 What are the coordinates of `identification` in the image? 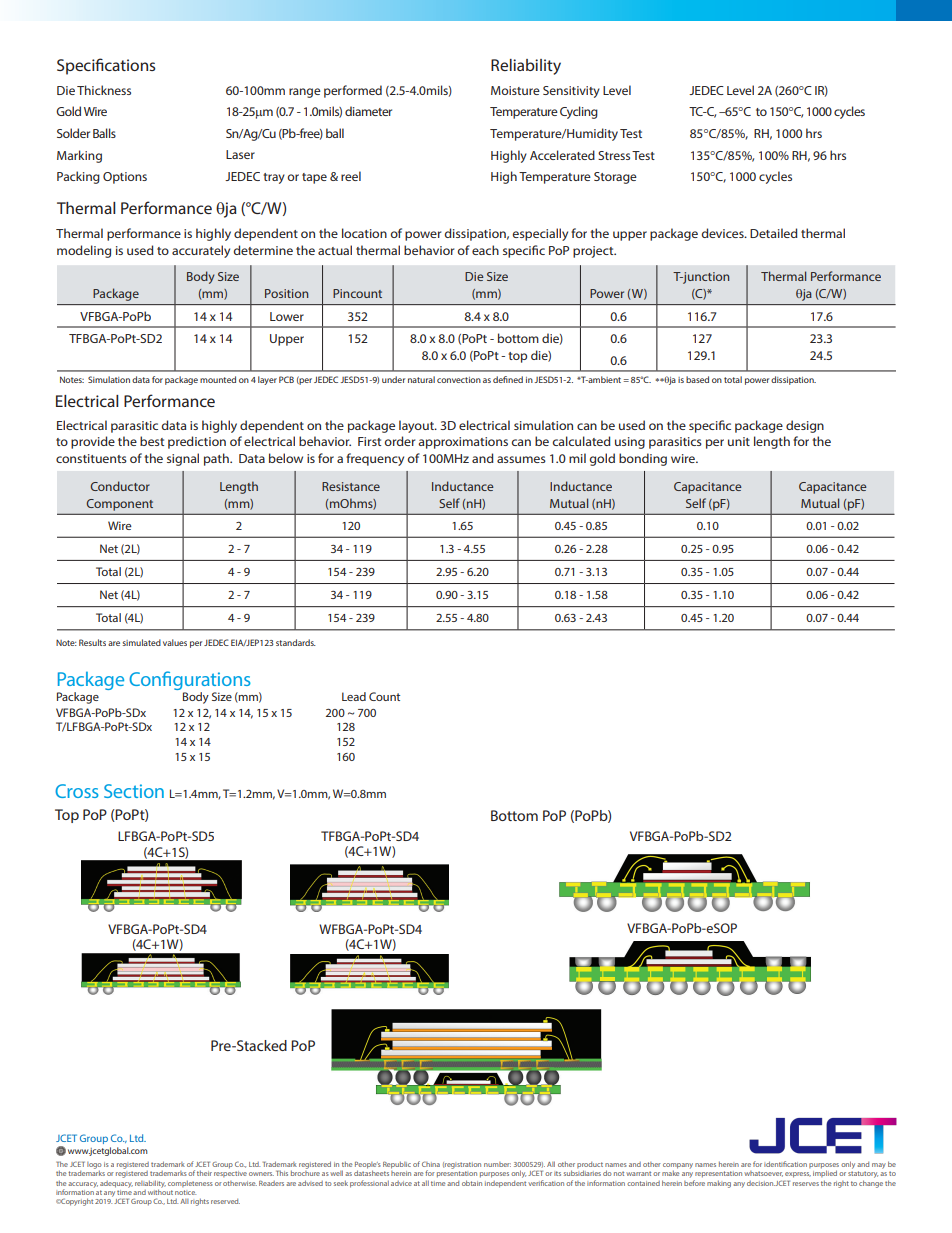 It's located at (785, 1164).
